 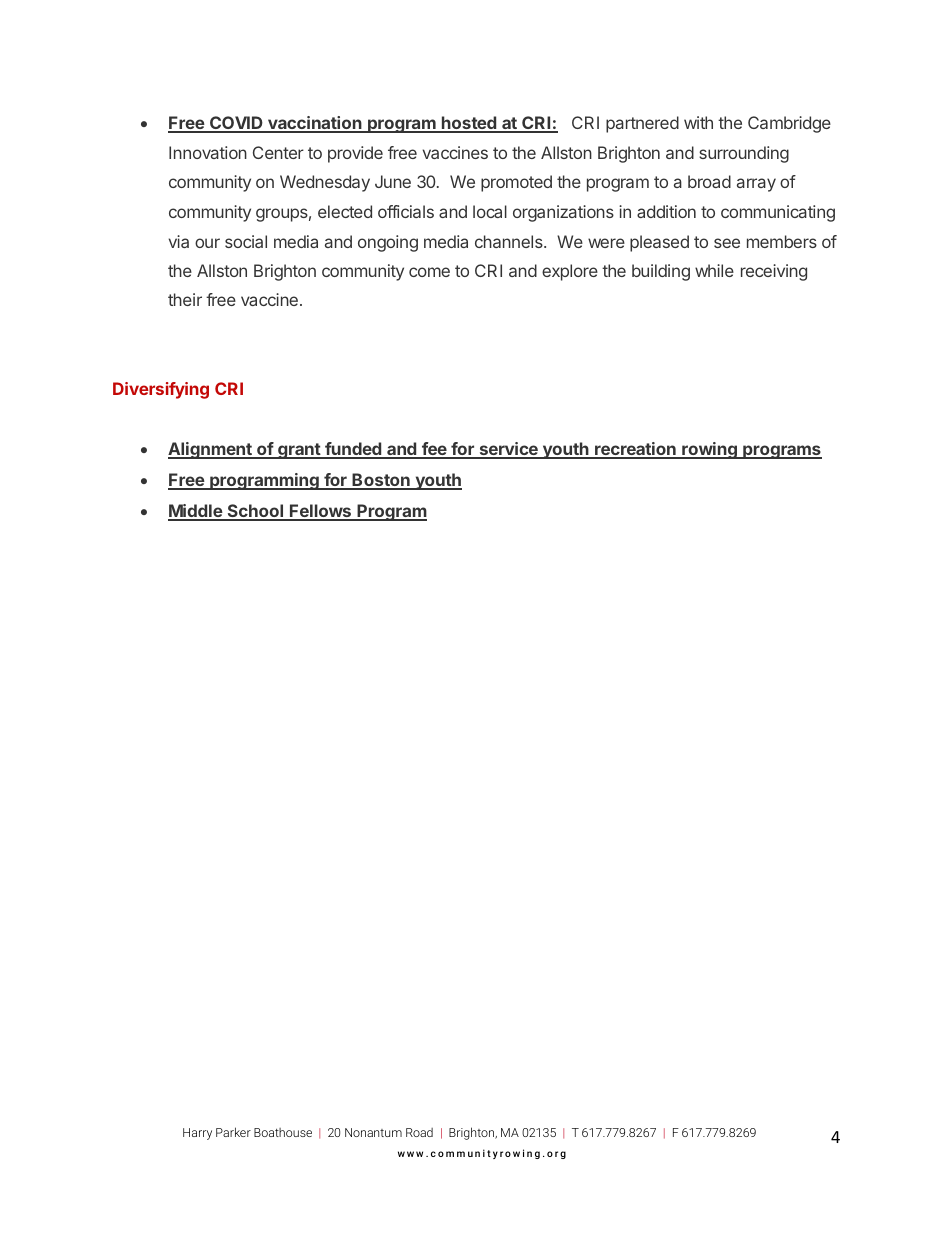 What do you see at coordinates (469, 124) in the screenshot?
I see `hosted` at bounding box center [469, 124].
